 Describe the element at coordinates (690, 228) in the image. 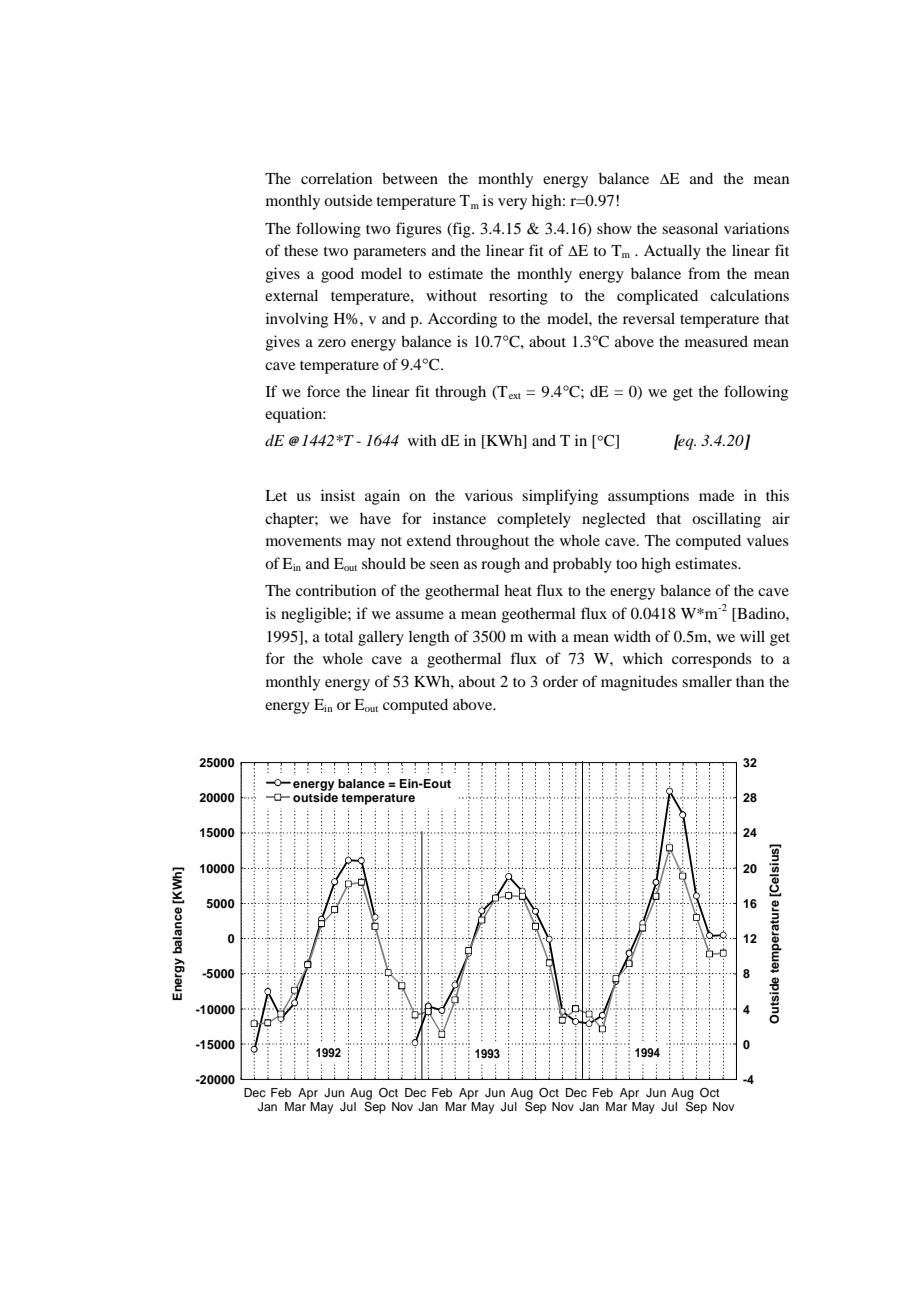

I see `seasonal` at that location.
